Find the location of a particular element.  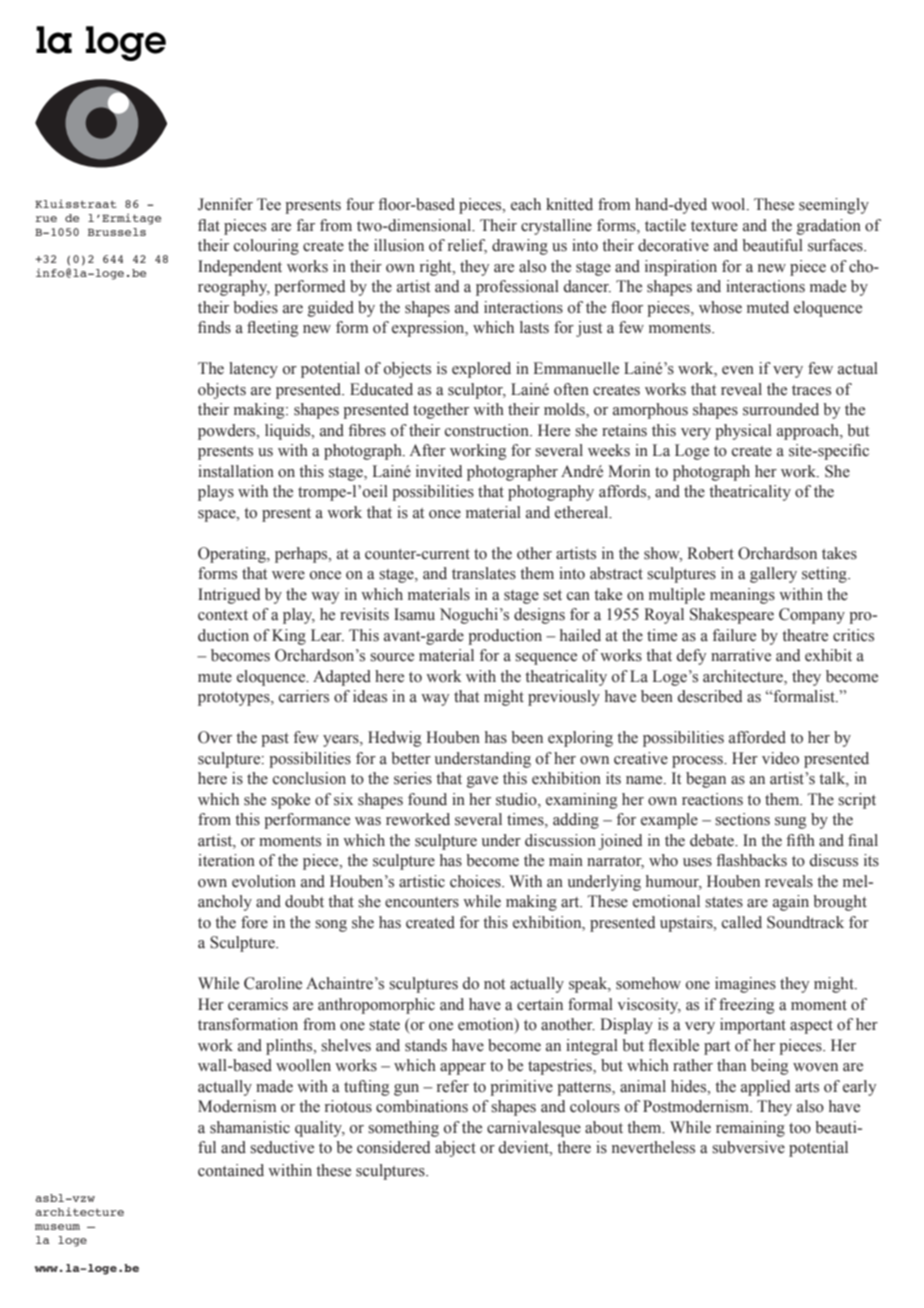

translates is located at coordinates (484, 573).
